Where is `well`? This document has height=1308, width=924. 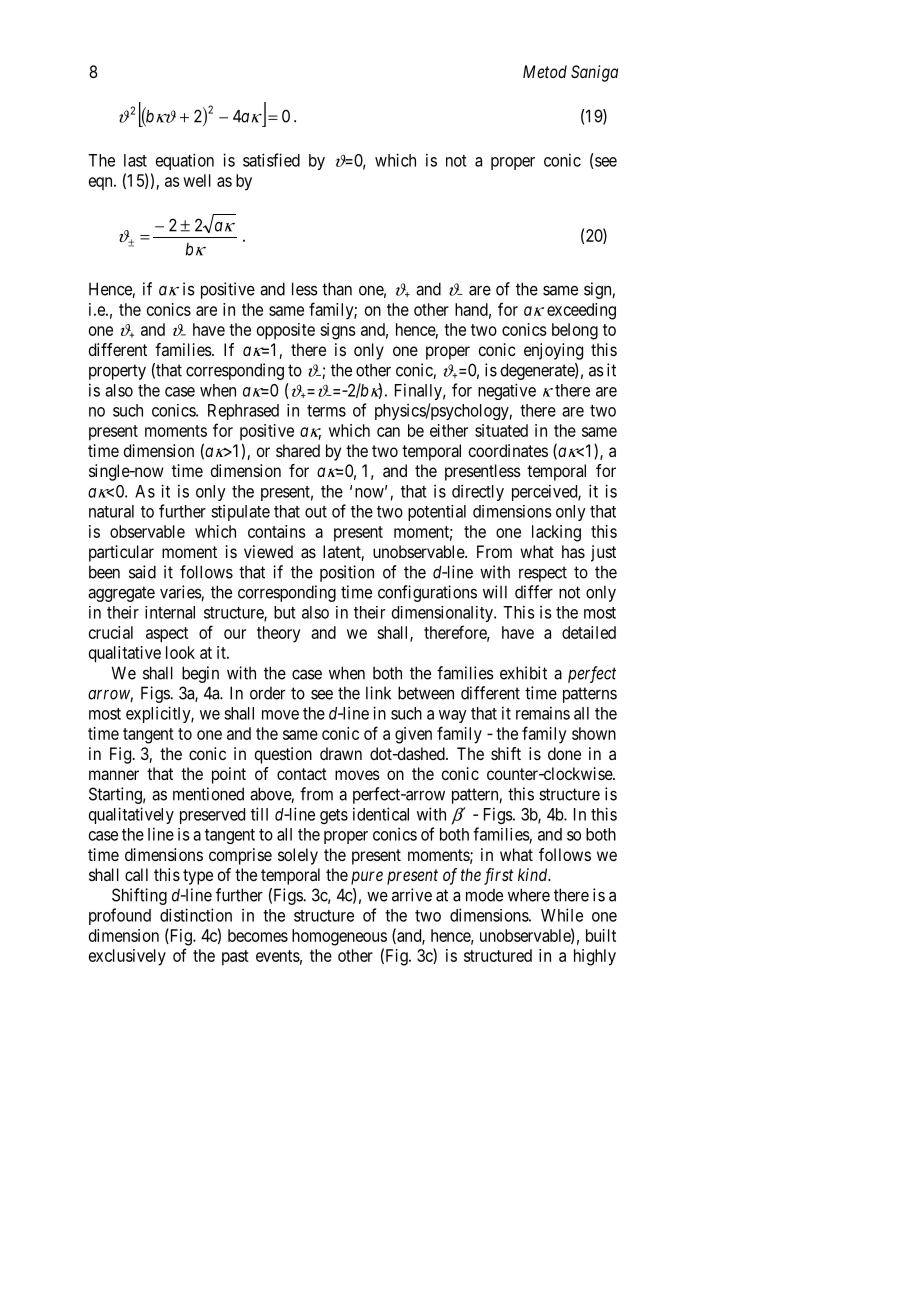
well is located at coordinates (197, 180).
